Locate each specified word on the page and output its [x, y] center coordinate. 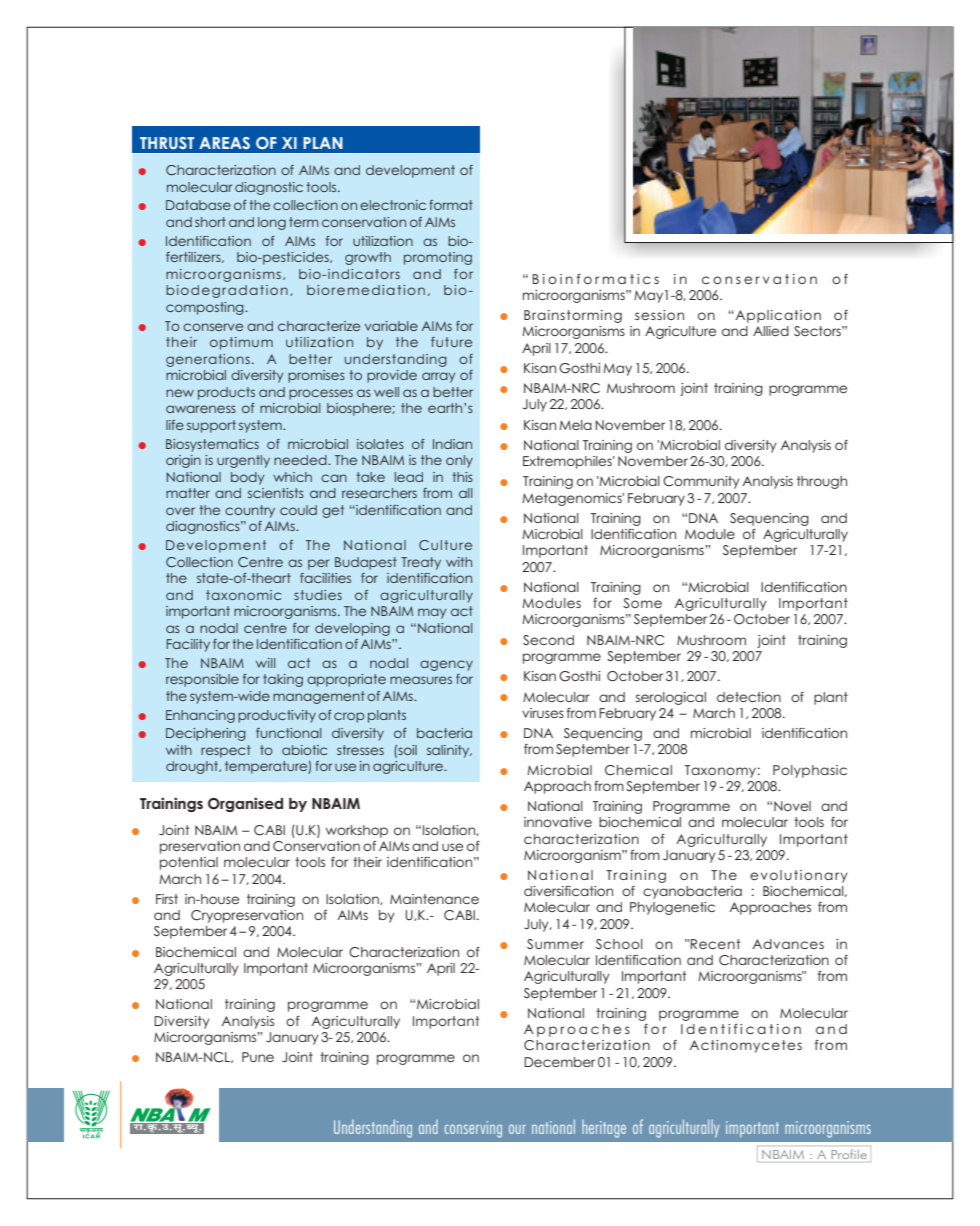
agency [446, 665]
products [226, 393]
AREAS [224, 143]
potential [189, 863]
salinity [449, 751]
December [559, 1062]
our [517, 1129]
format [451, 205]
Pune [258, 1057]
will [266, 663]
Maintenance [434, 899]
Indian [452, 444]
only [459, 461]
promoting [438, 258]
